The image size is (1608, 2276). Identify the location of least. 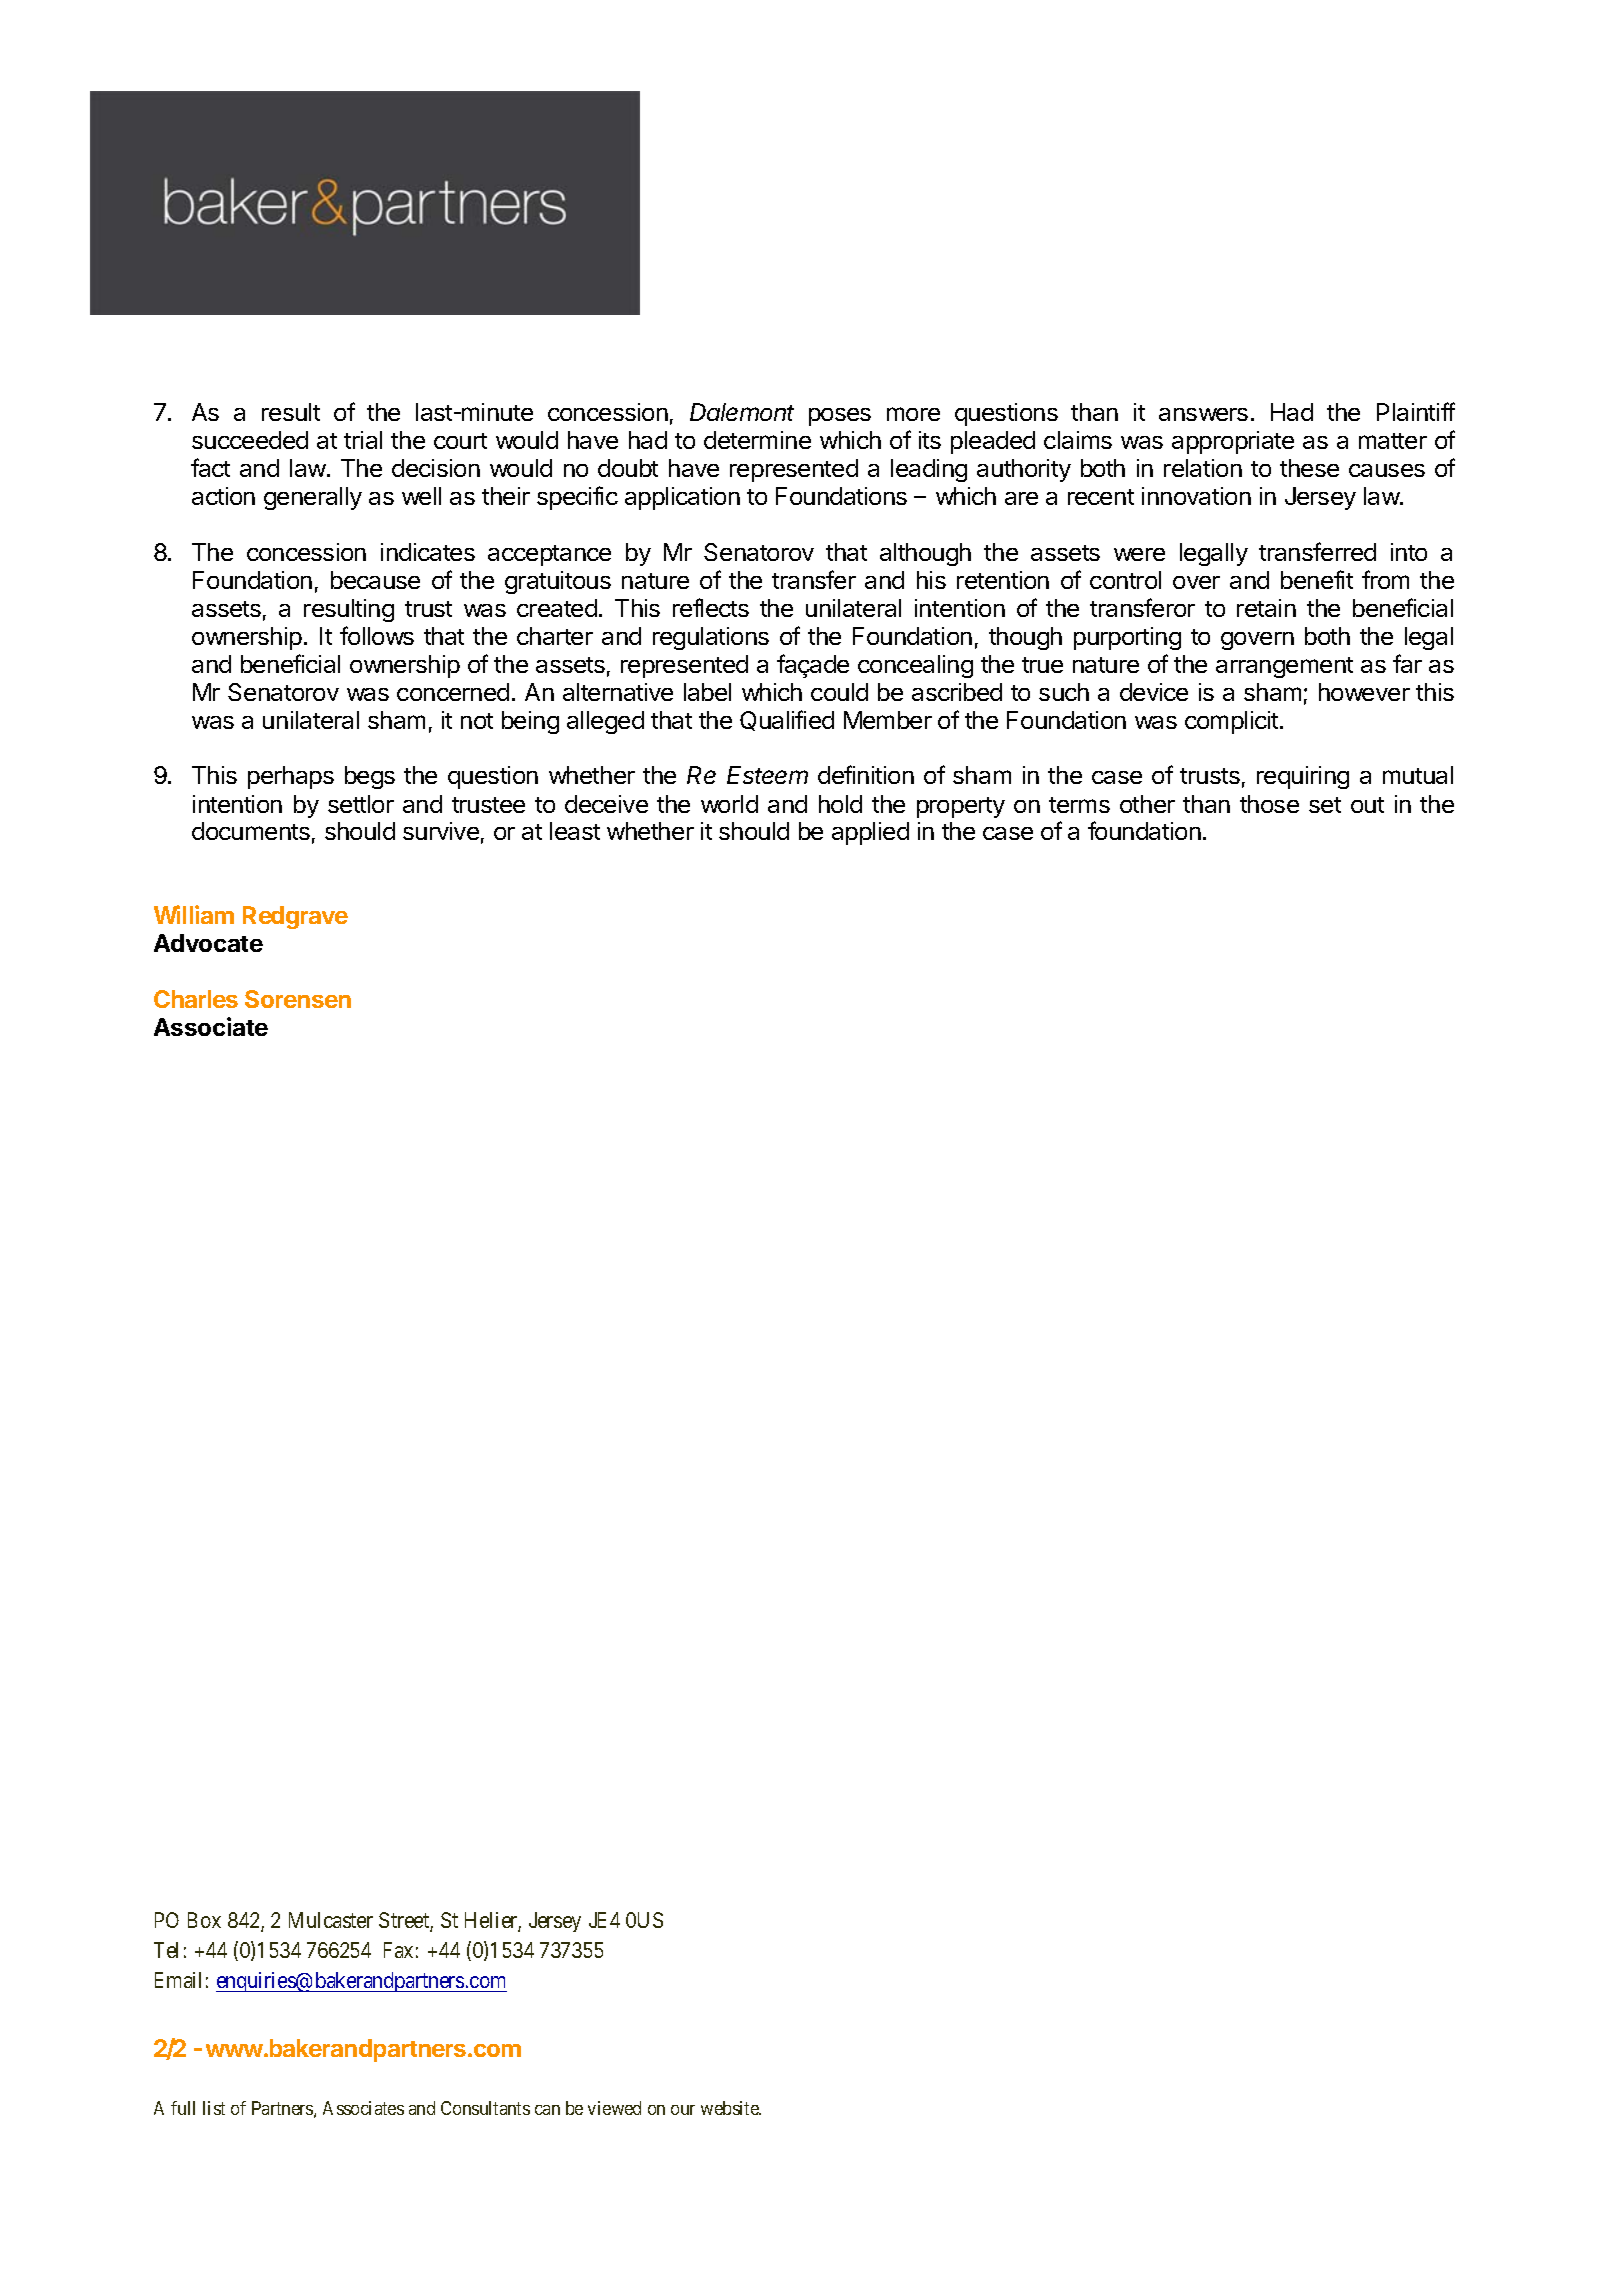
(575, 831).
